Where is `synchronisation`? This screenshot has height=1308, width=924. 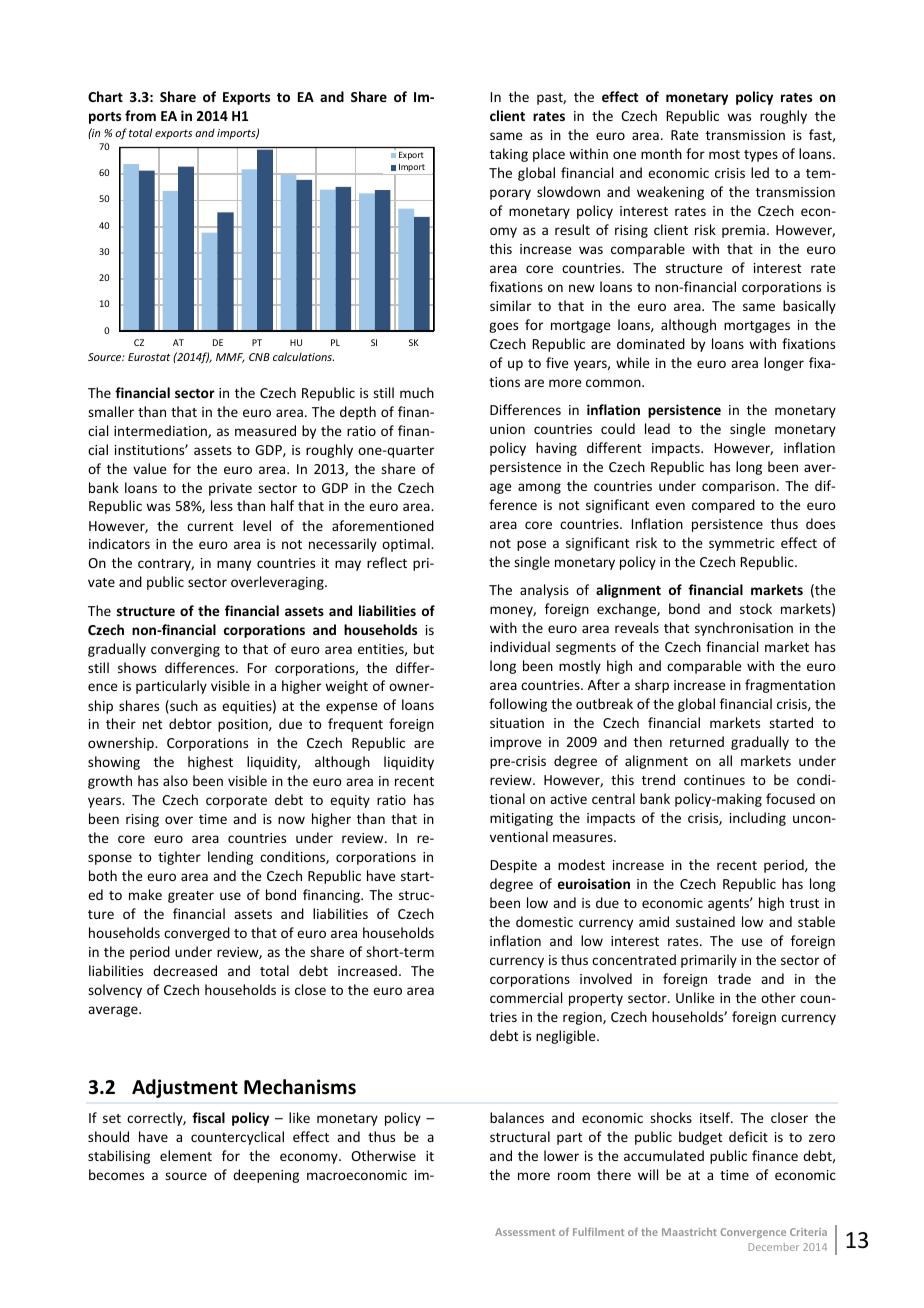
synchronisation is located at coordinates (744, 629).
